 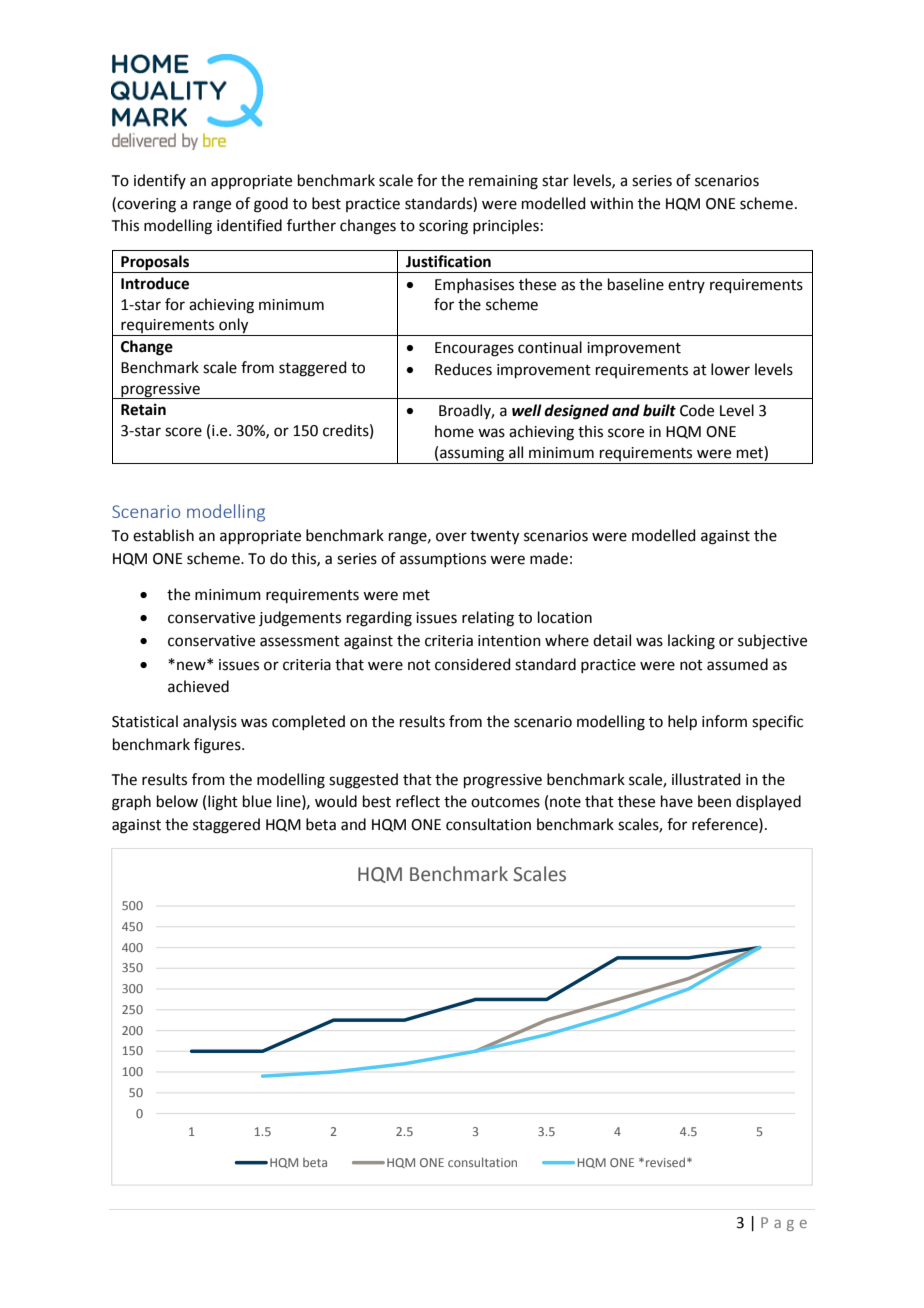 I want to click on establish, so click(x=163, y=535).
